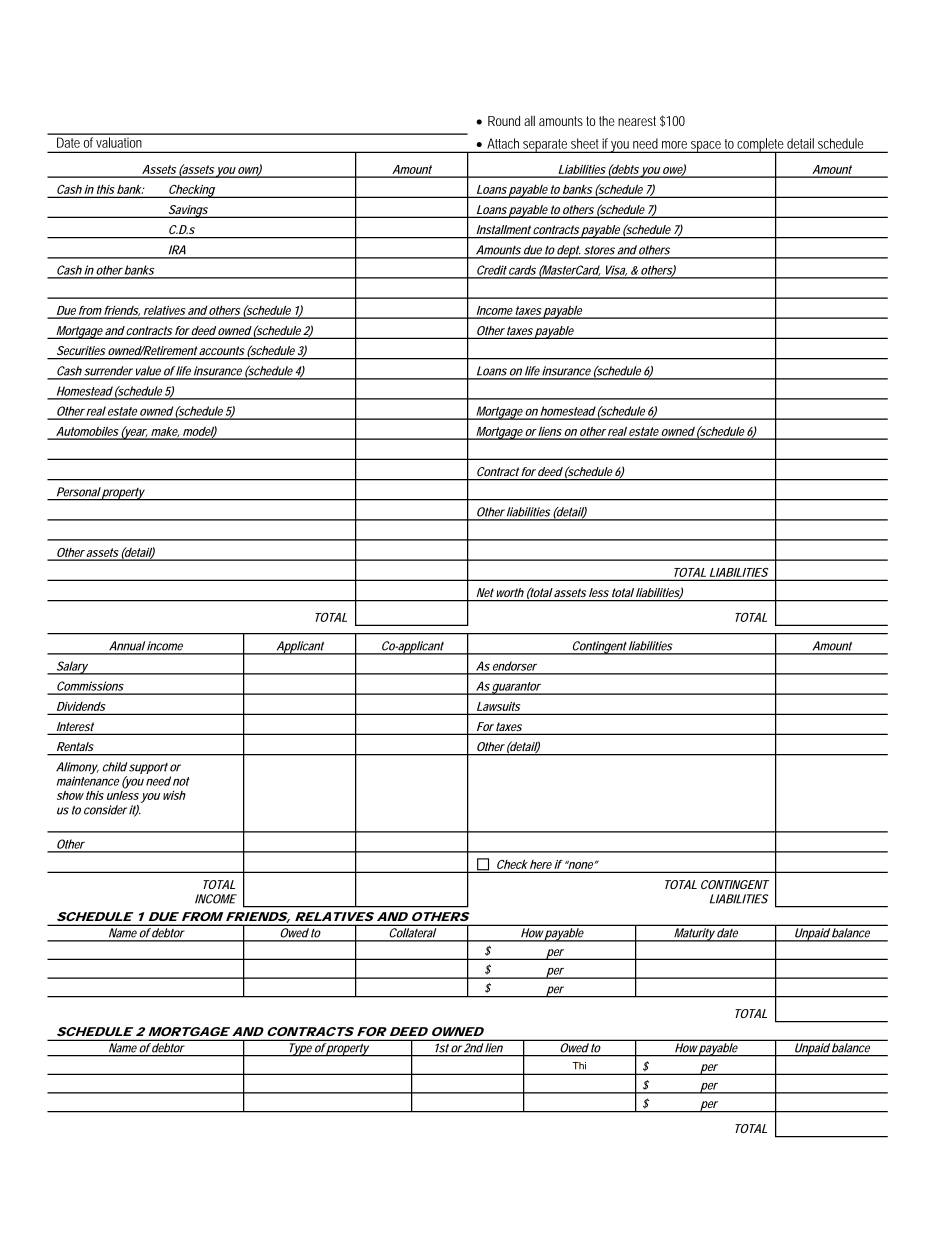 The height and width of the image is (1233, 952). What do you see at coordinates (81, 350) in the image?
I see `Securities` at bounding box center [81, 350].
